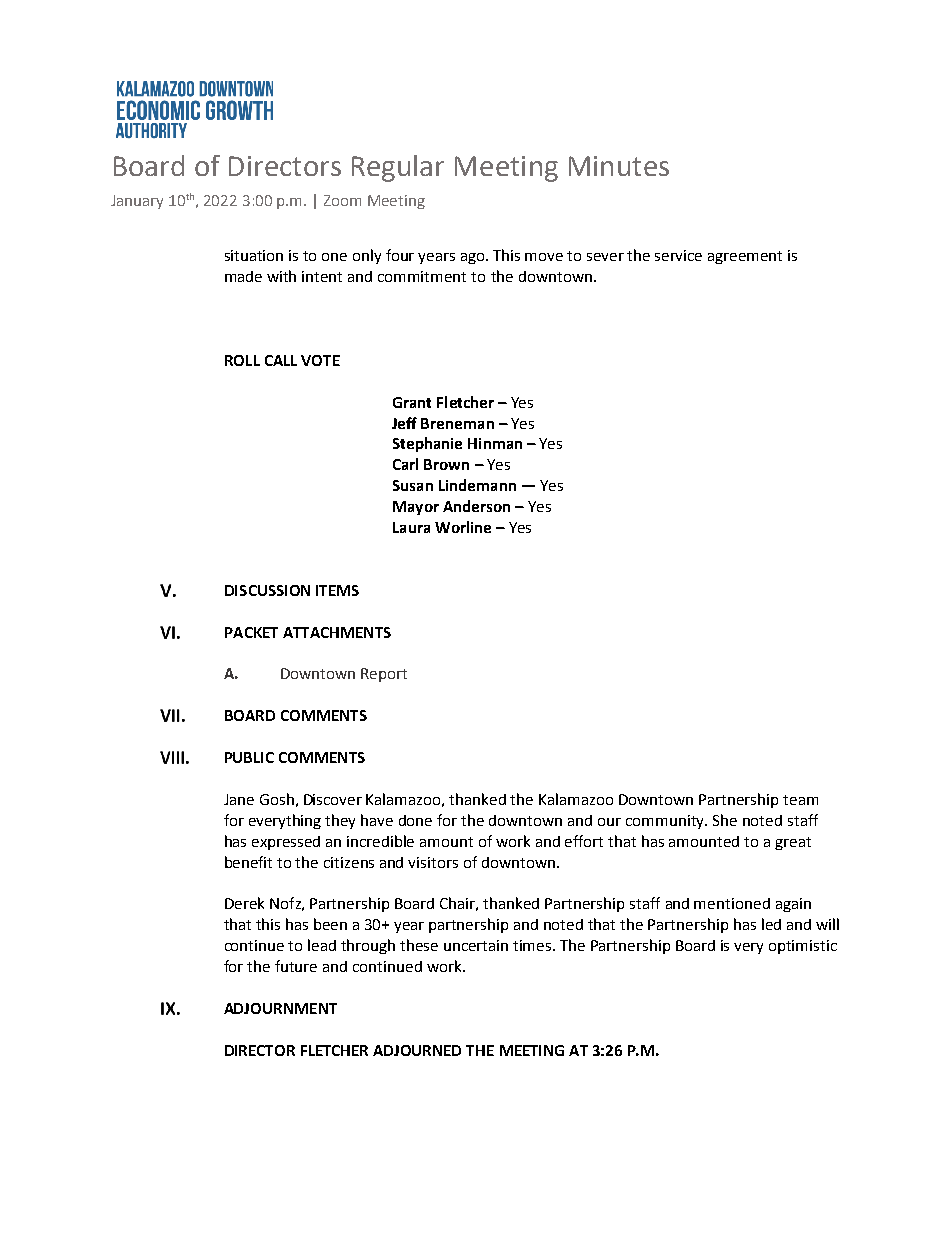  I want to click on agreement, so click(745, 257).
